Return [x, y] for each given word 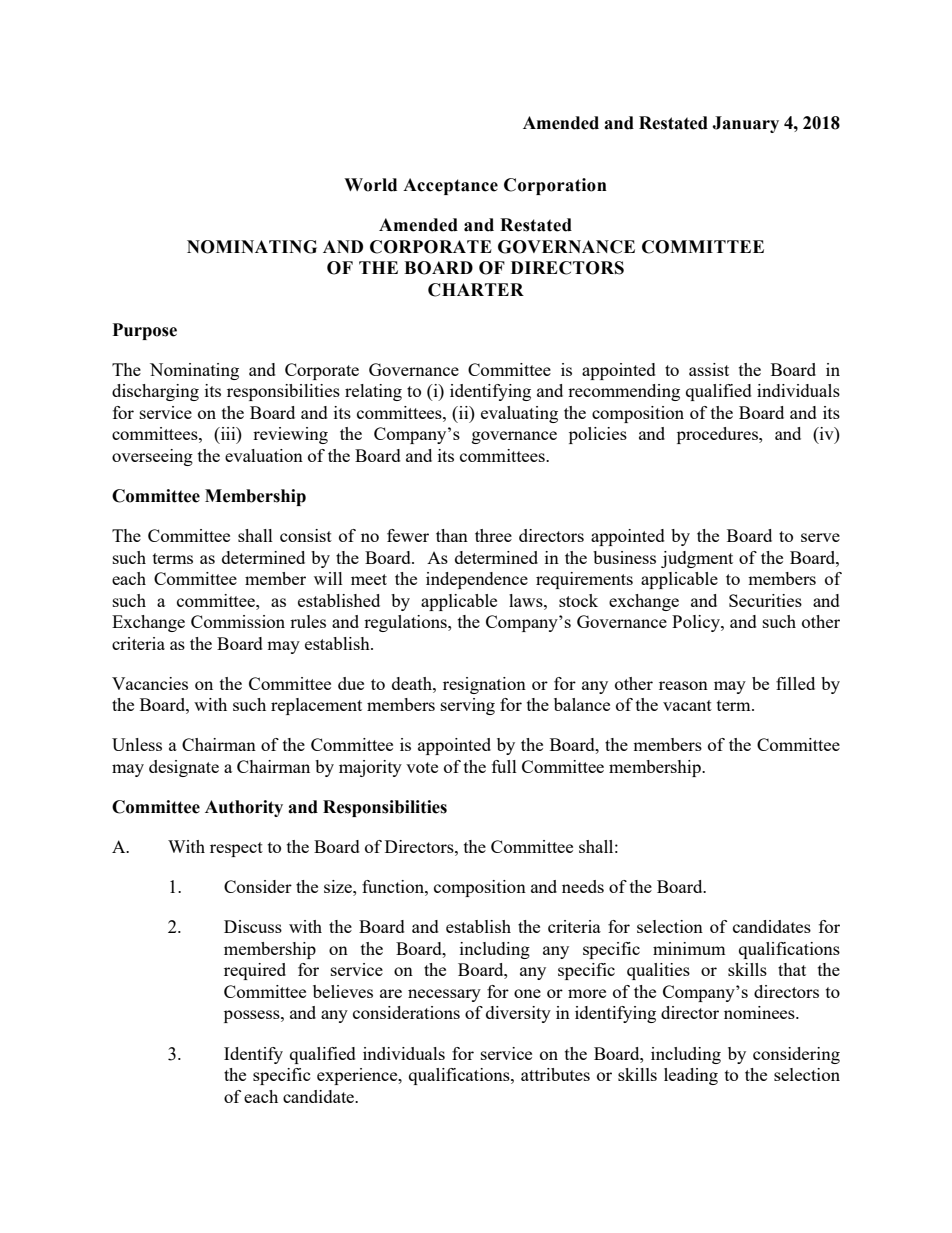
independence [477, 580]
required [255, 971]
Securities [765, 600]
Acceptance [450, 186]
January [745, 124]
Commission [238, 621]
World [370, 185]
